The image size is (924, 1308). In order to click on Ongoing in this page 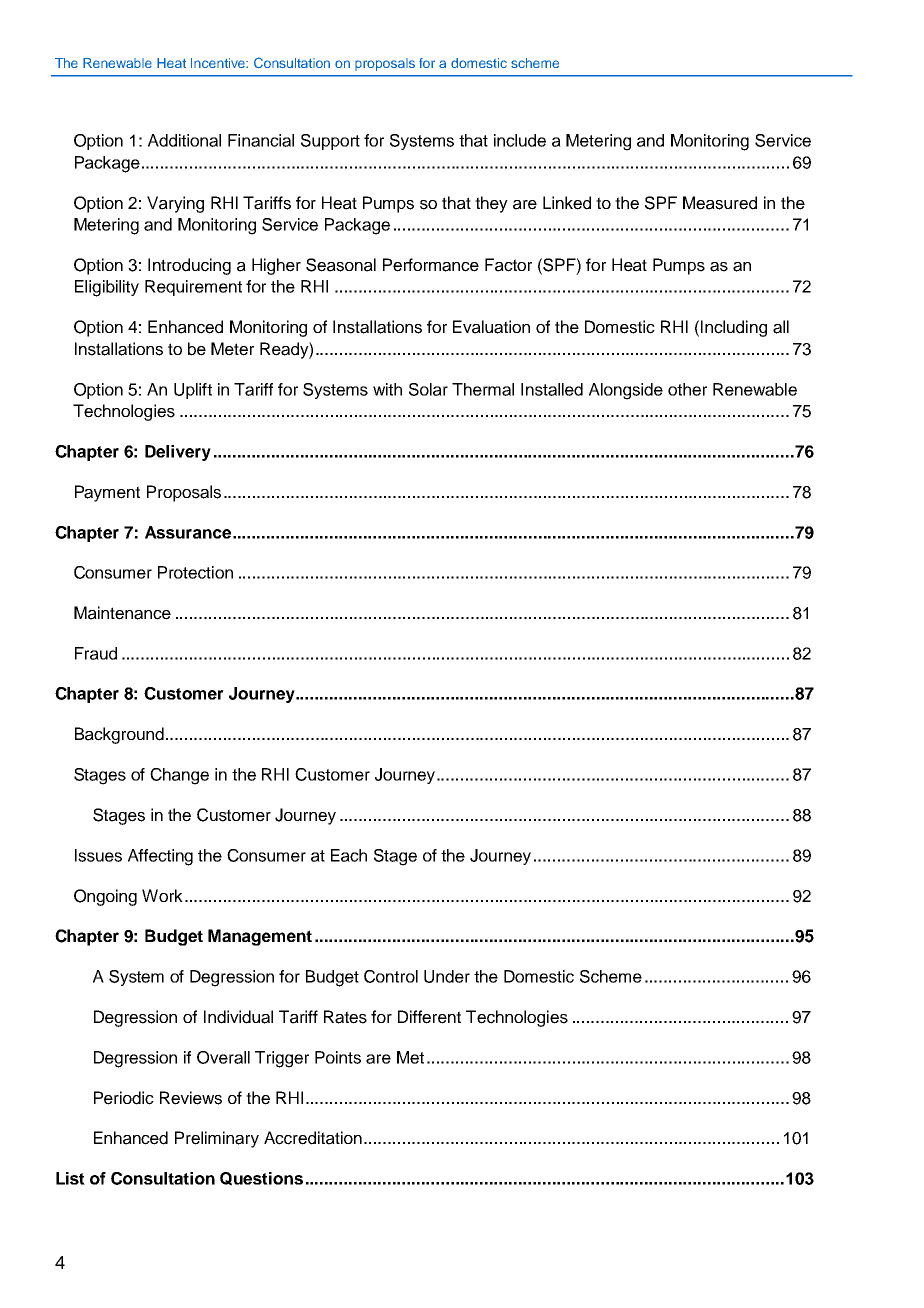, I will do `click(105, 897)`.
